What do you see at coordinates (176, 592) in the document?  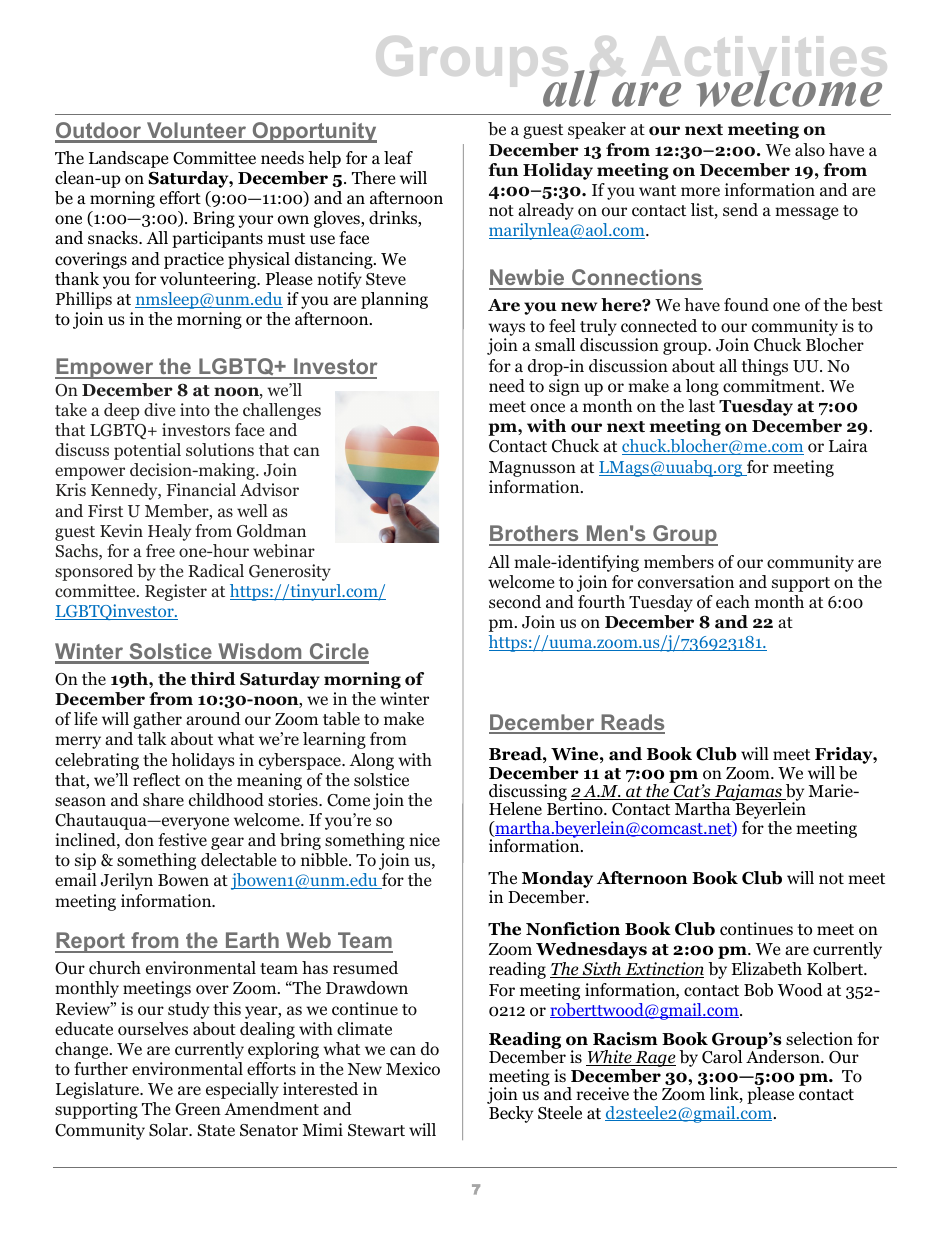 I see `Register` at bounding box center [176, 592].
